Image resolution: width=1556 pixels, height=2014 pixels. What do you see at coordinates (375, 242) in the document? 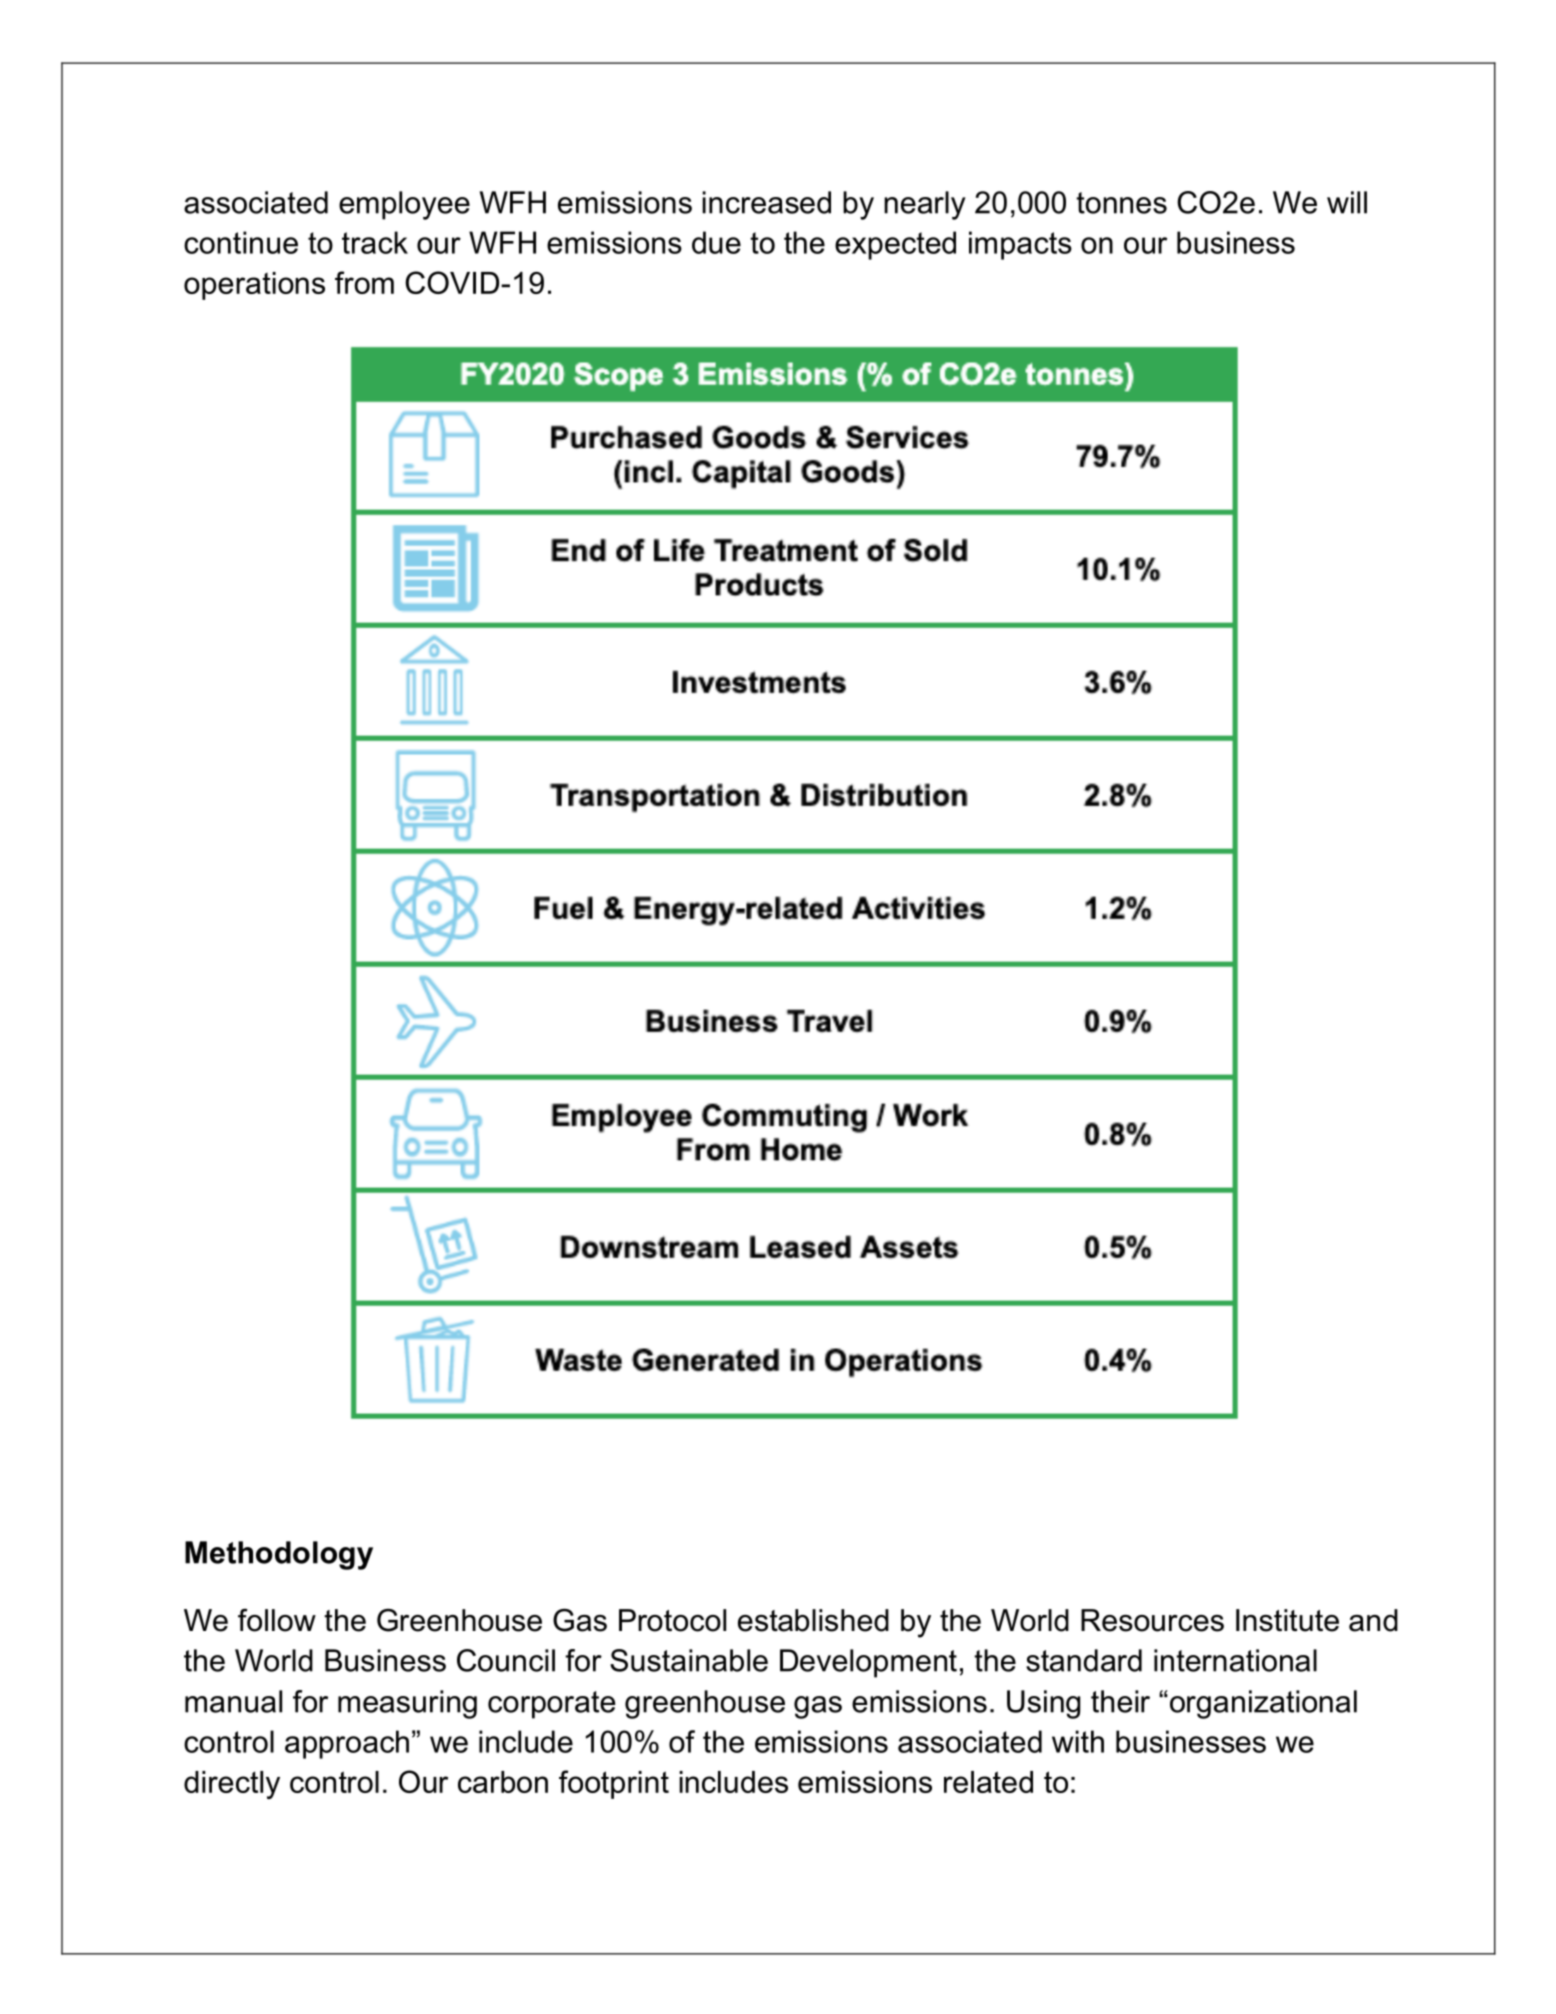
I see `track` at bounding box center [375, 242].
